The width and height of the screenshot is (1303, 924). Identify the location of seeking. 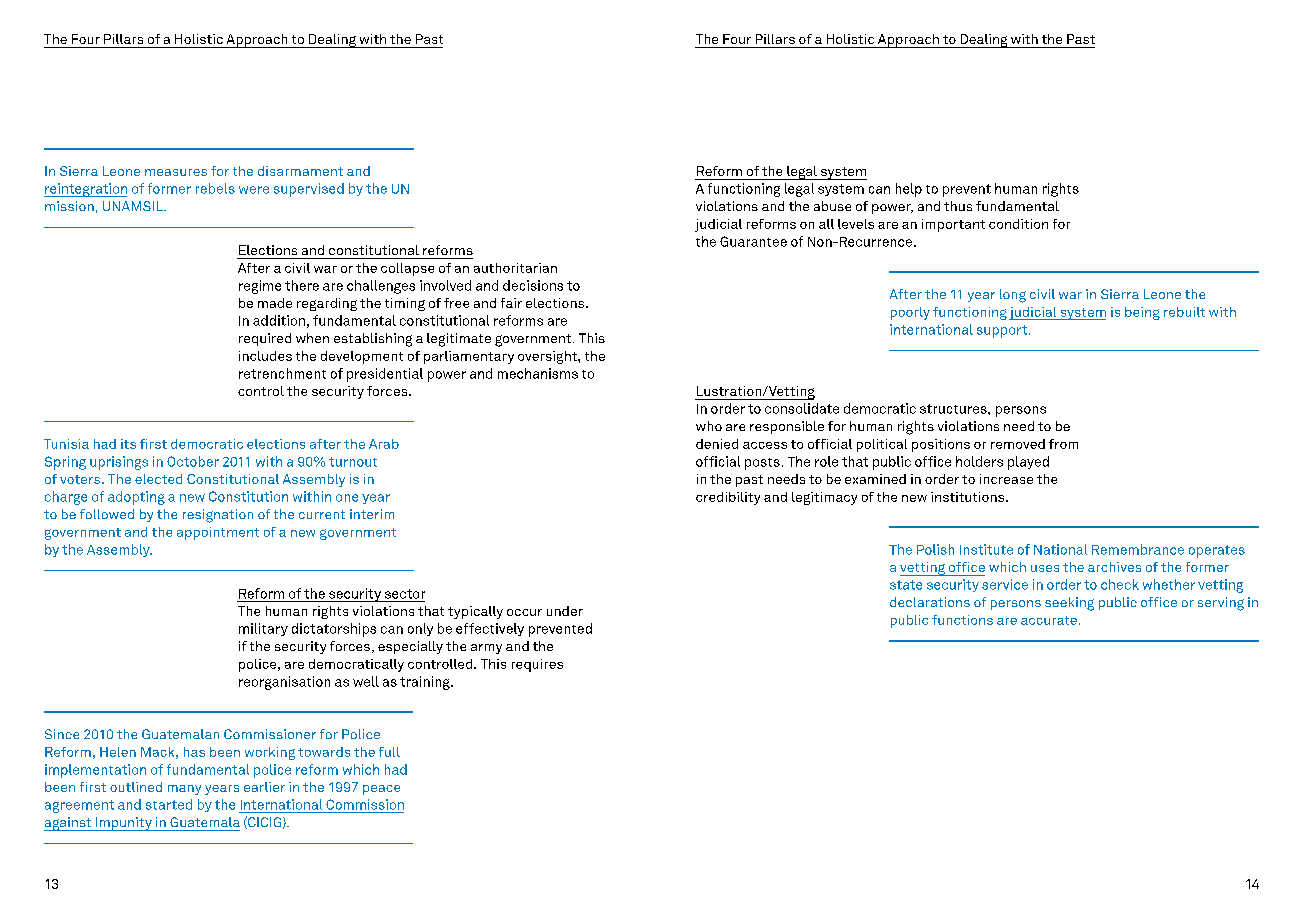
(1069, 604).
